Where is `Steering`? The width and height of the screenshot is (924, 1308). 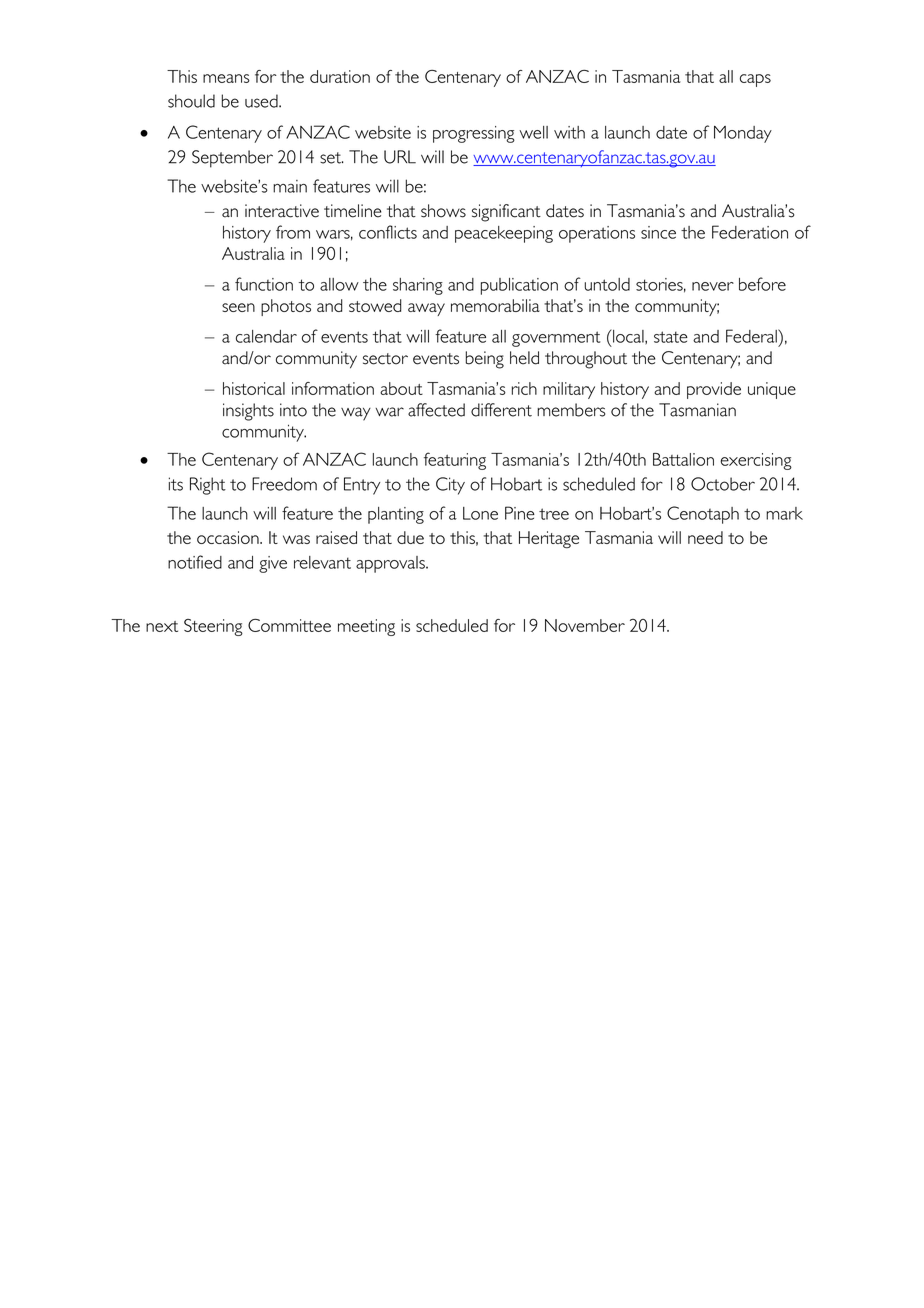 Steering is located at coordinates (213, 627).
